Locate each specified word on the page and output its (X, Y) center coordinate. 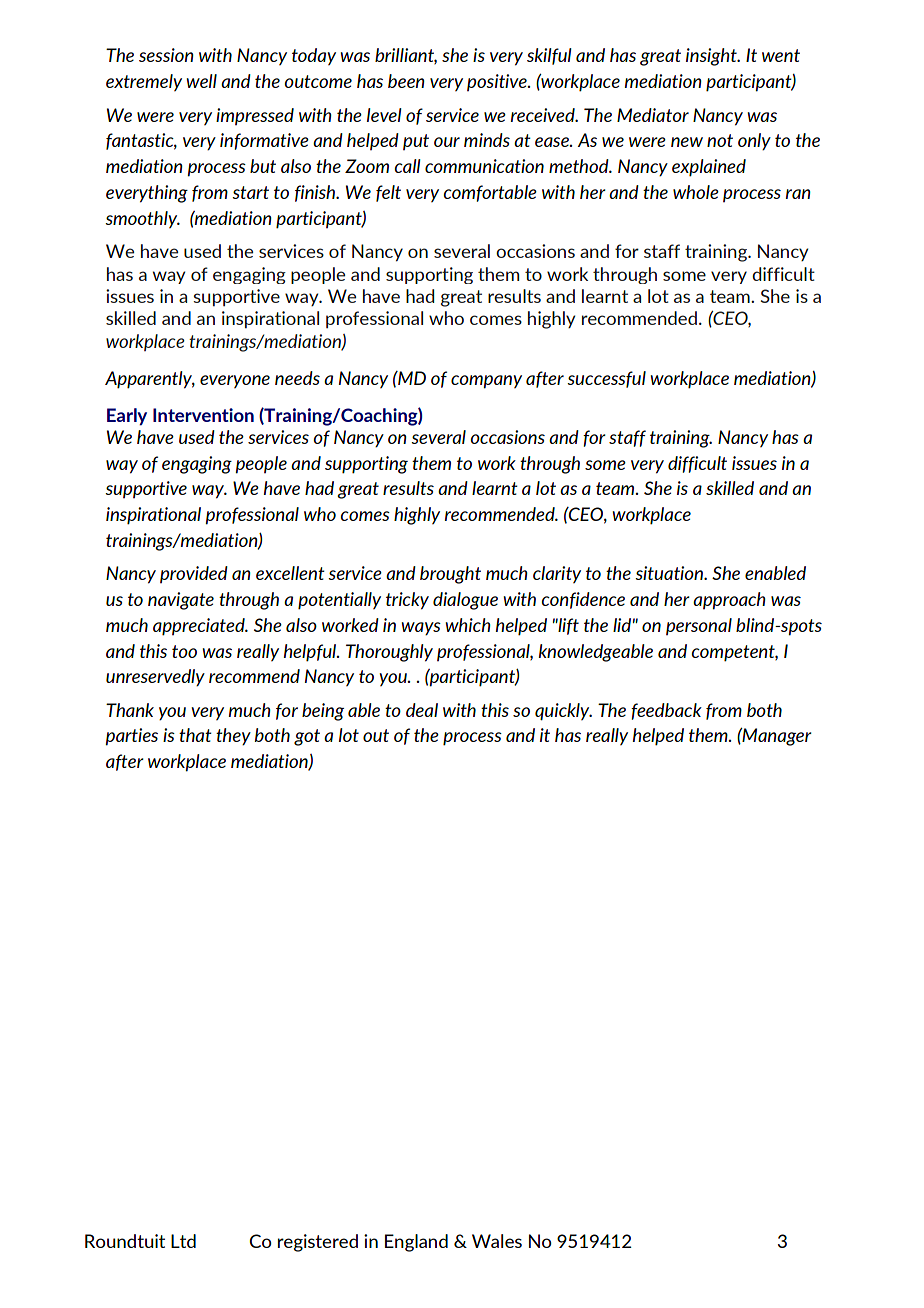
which (468, 625)
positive (498, 82)
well (201, 81)
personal (699, 626)
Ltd (183, 1241)
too (184, 651)
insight (712, 57)
